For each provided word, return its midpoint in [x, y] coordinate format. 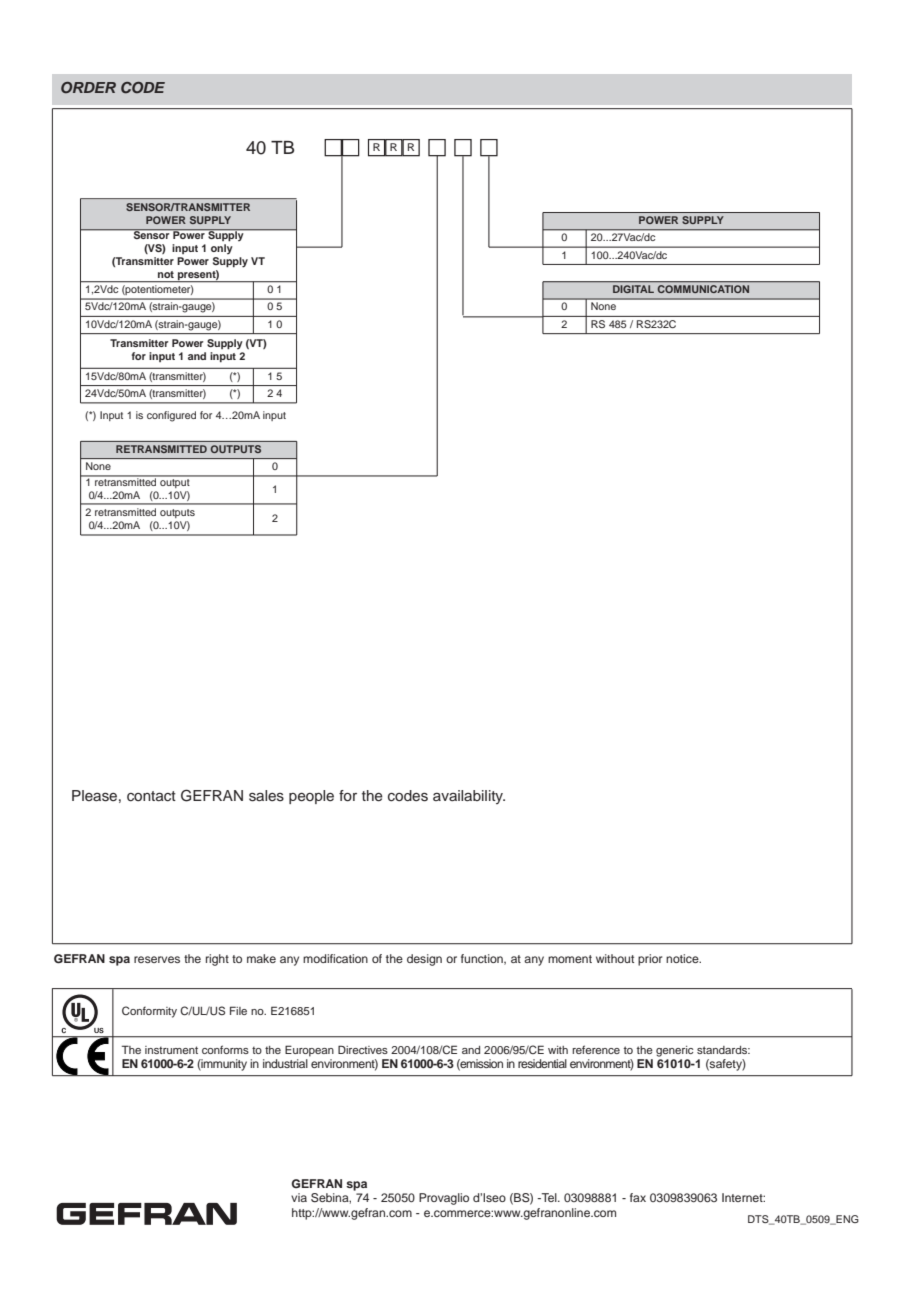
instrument [171, 1050]
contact [151, 796]
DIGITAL [633, 289]
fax [638, 1197]
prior [650, 960]
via [299, 1197]
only [222, 249]
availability [469, 797]
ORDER [88, 88]
